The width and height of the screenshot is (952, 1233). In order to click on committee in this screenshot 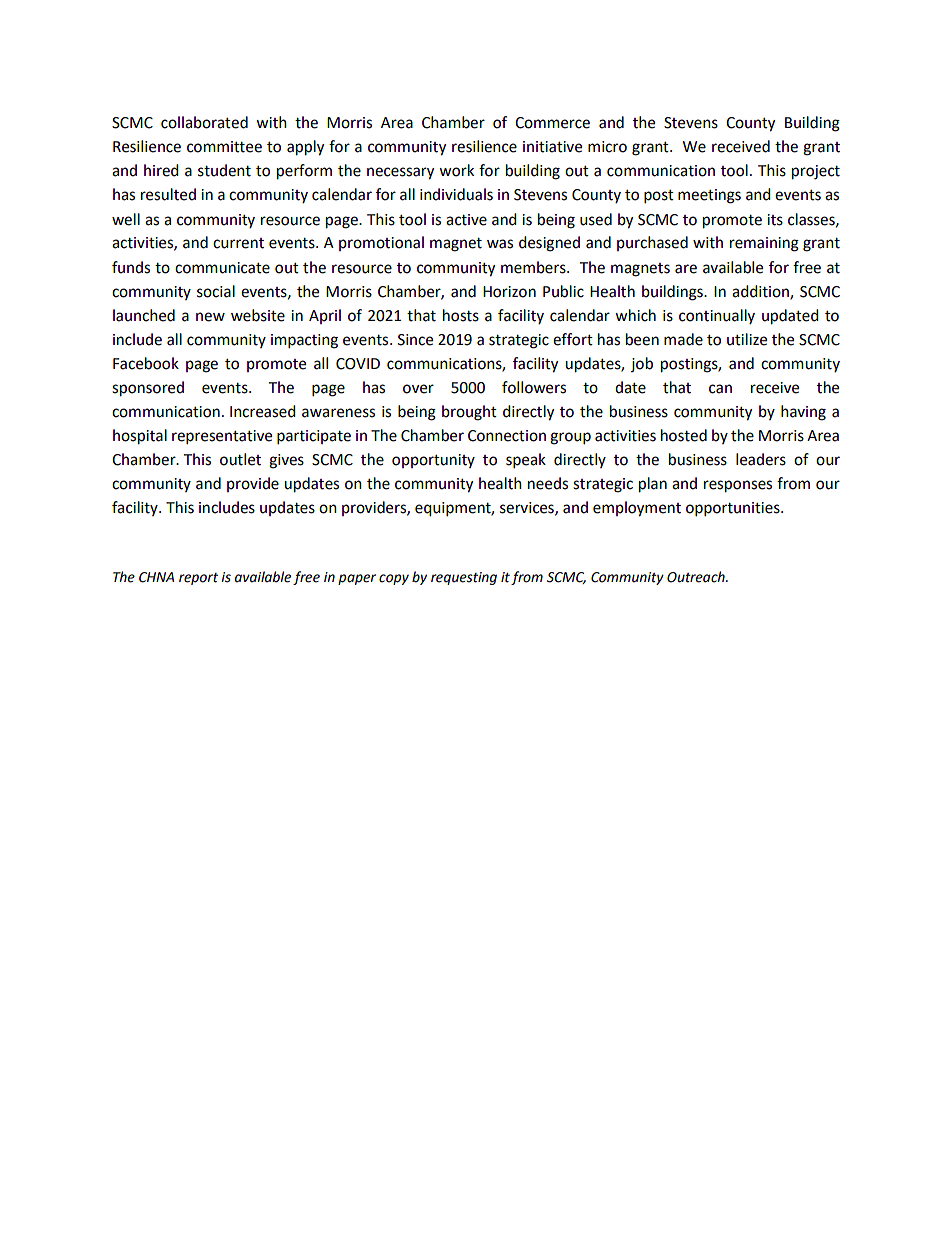, I will do `click(224, 147)`.
